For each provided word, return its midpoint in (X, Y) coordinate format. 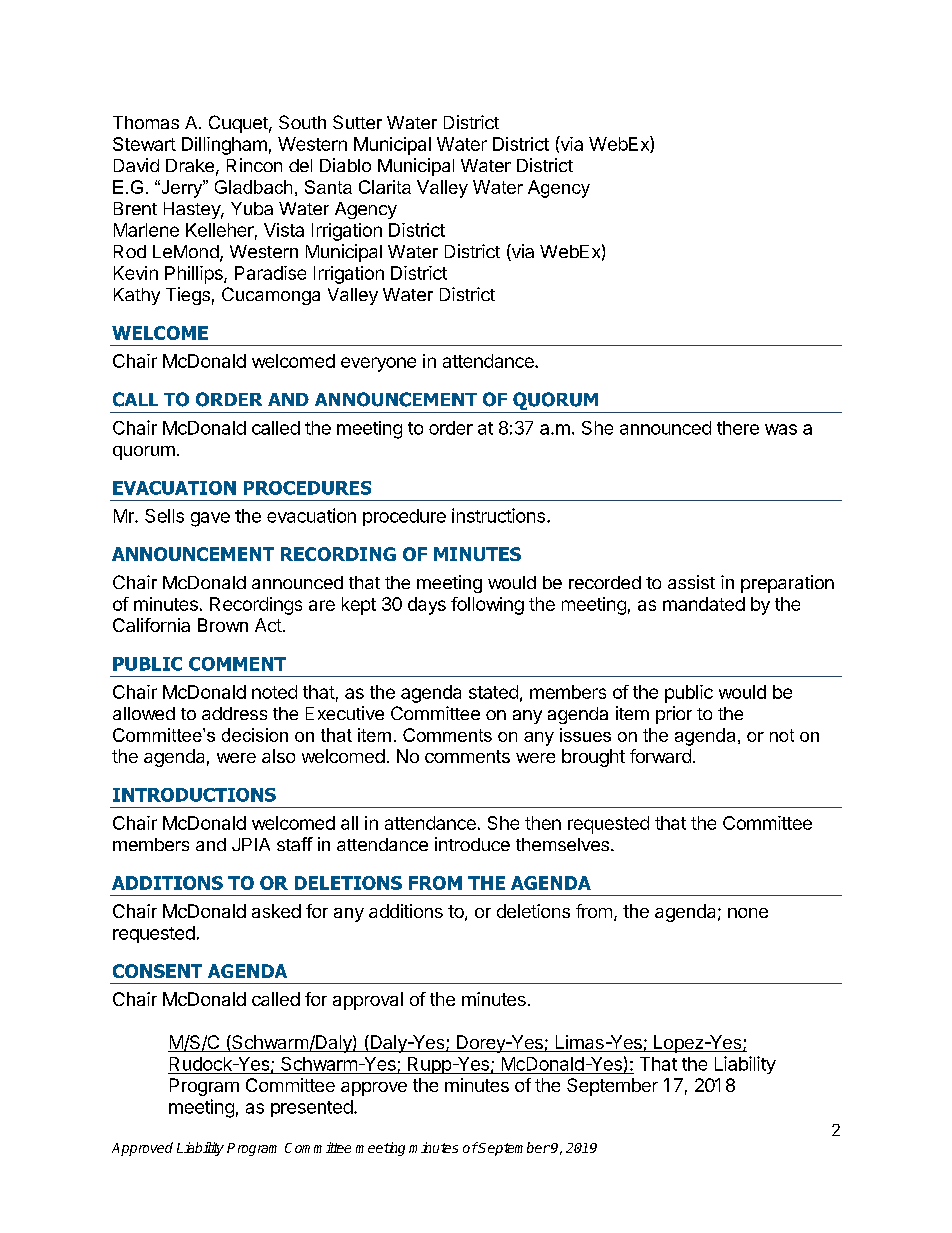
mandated (704, 604)
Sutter (357, 122)
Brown (223, 625)
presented (312, 1108)
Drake (190, 165)
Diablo (345, 165)
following (487, 606)
